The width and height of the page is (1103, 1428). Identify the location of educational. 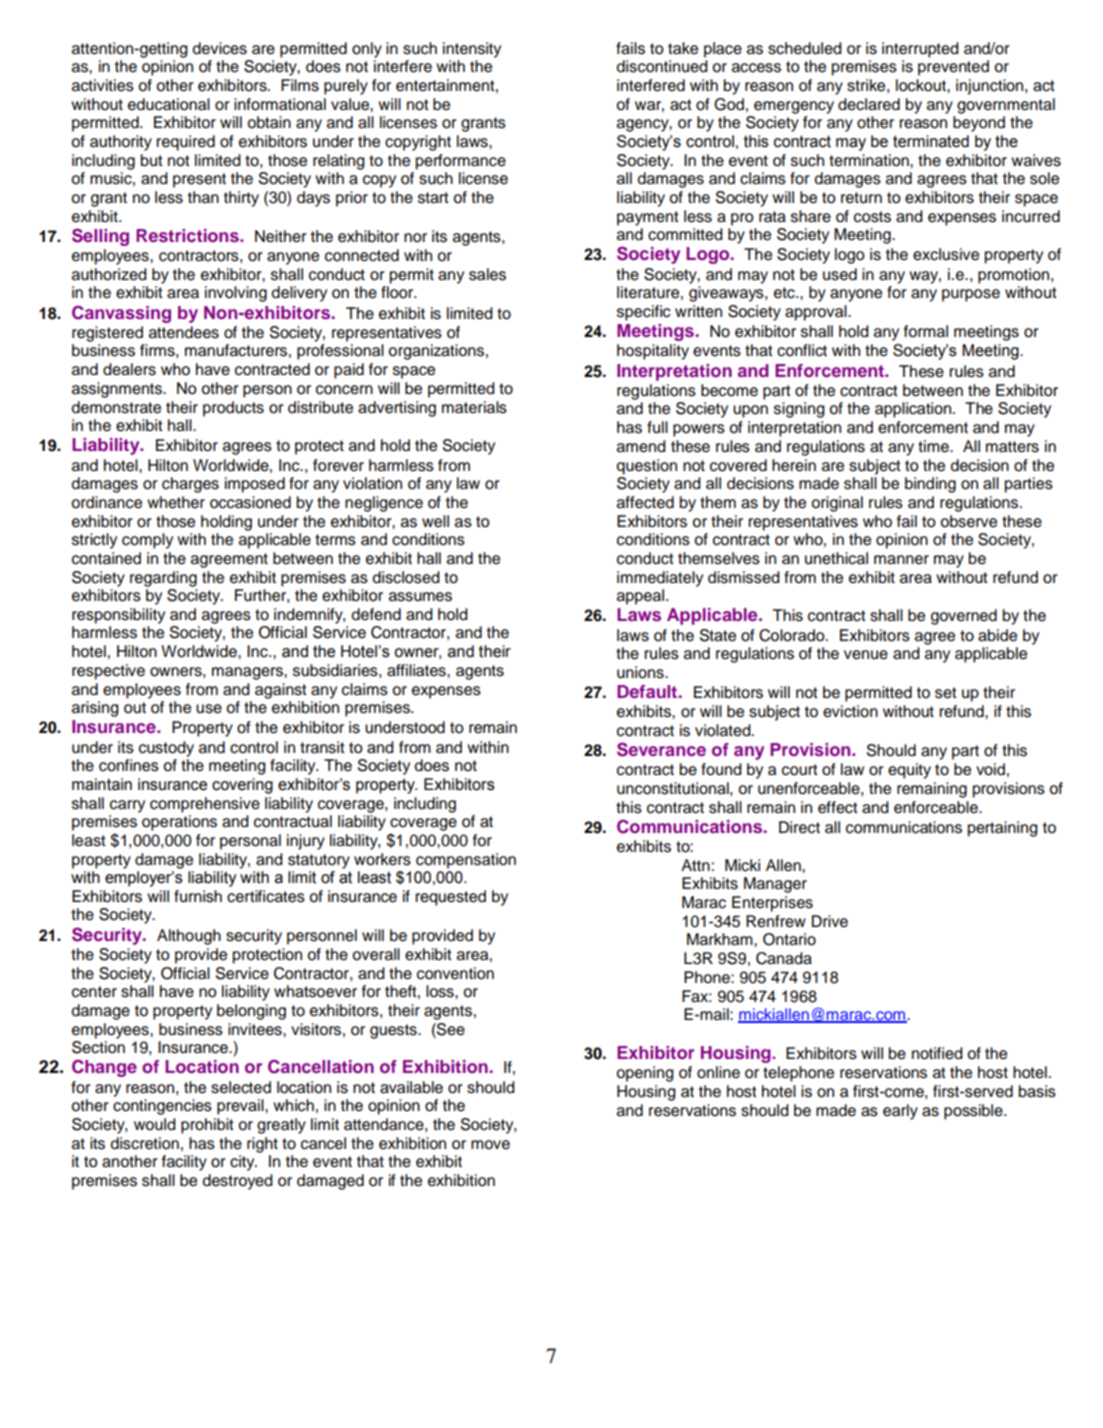
(169, 104).
